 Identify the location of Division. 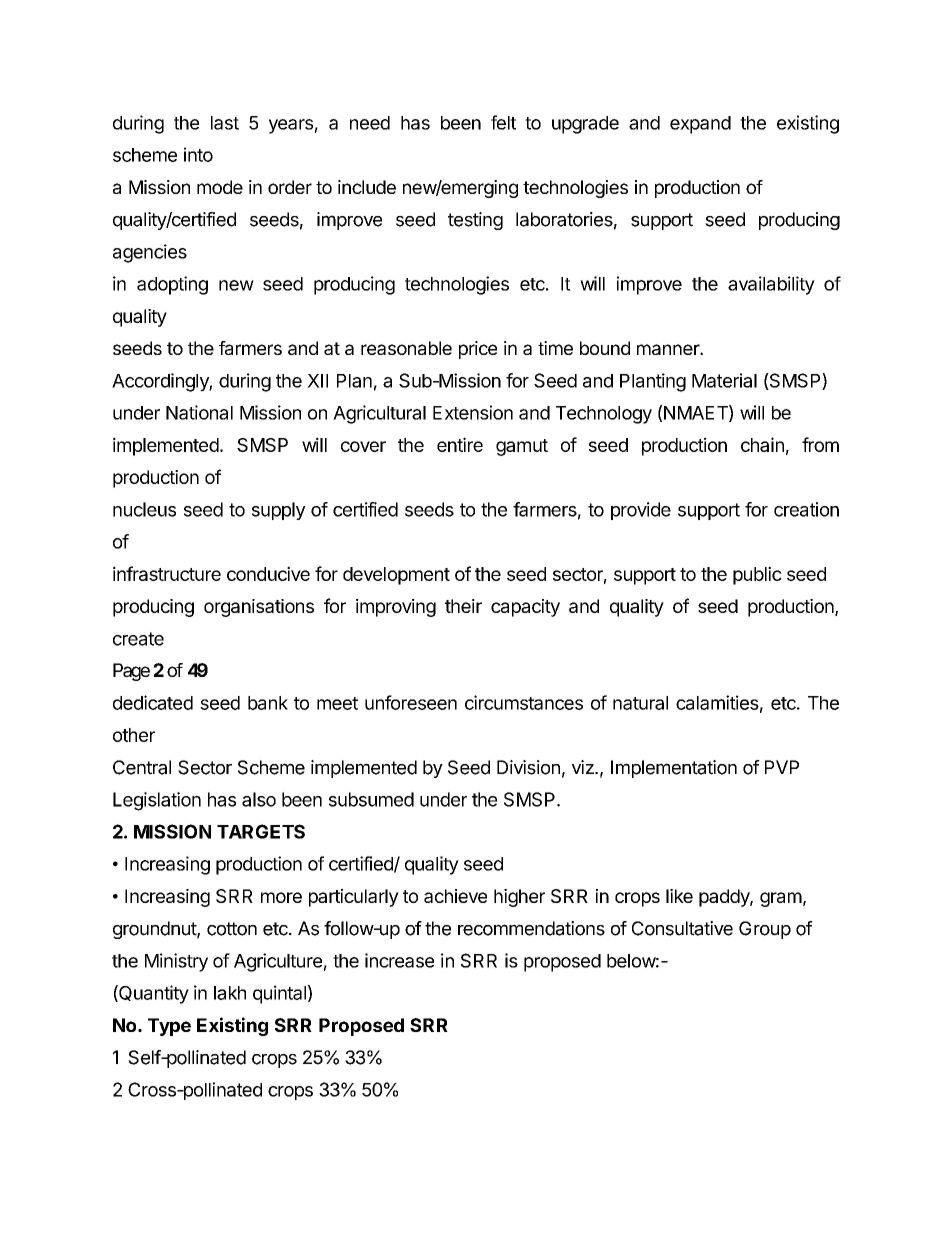
(528, 767).
